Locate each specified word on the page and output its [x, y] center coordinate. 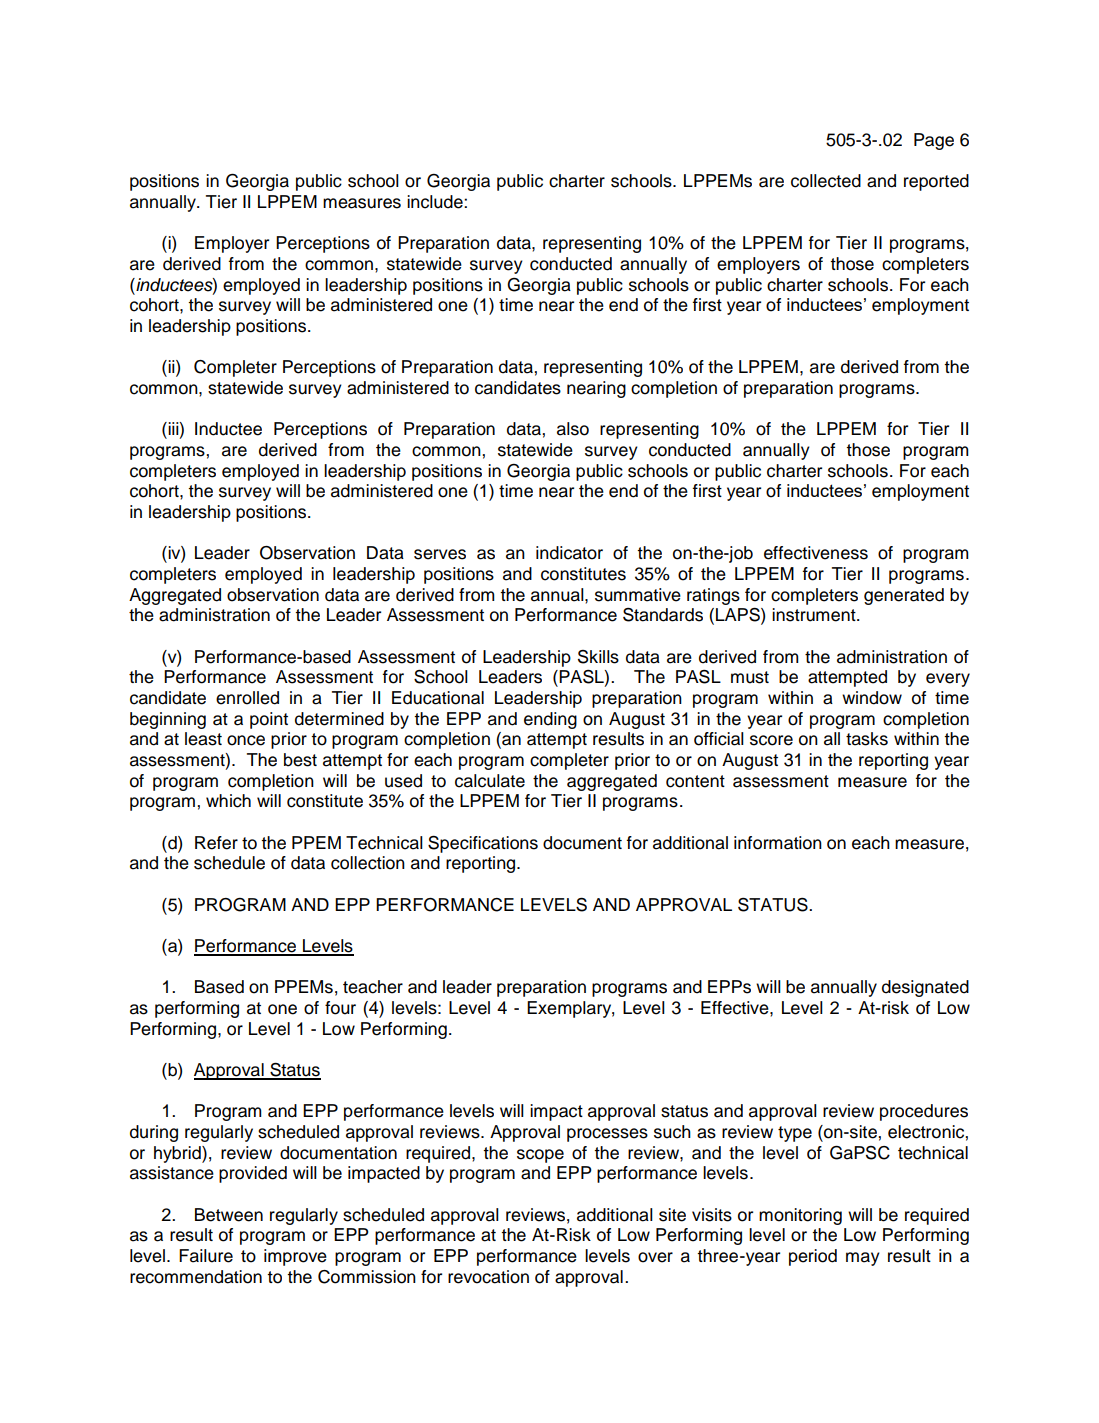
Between [229, 1215]
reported [936, 182]
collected [826, 181]
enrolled [247, 698]
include [436, 202]
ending [550, 720]
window [872, 698]
